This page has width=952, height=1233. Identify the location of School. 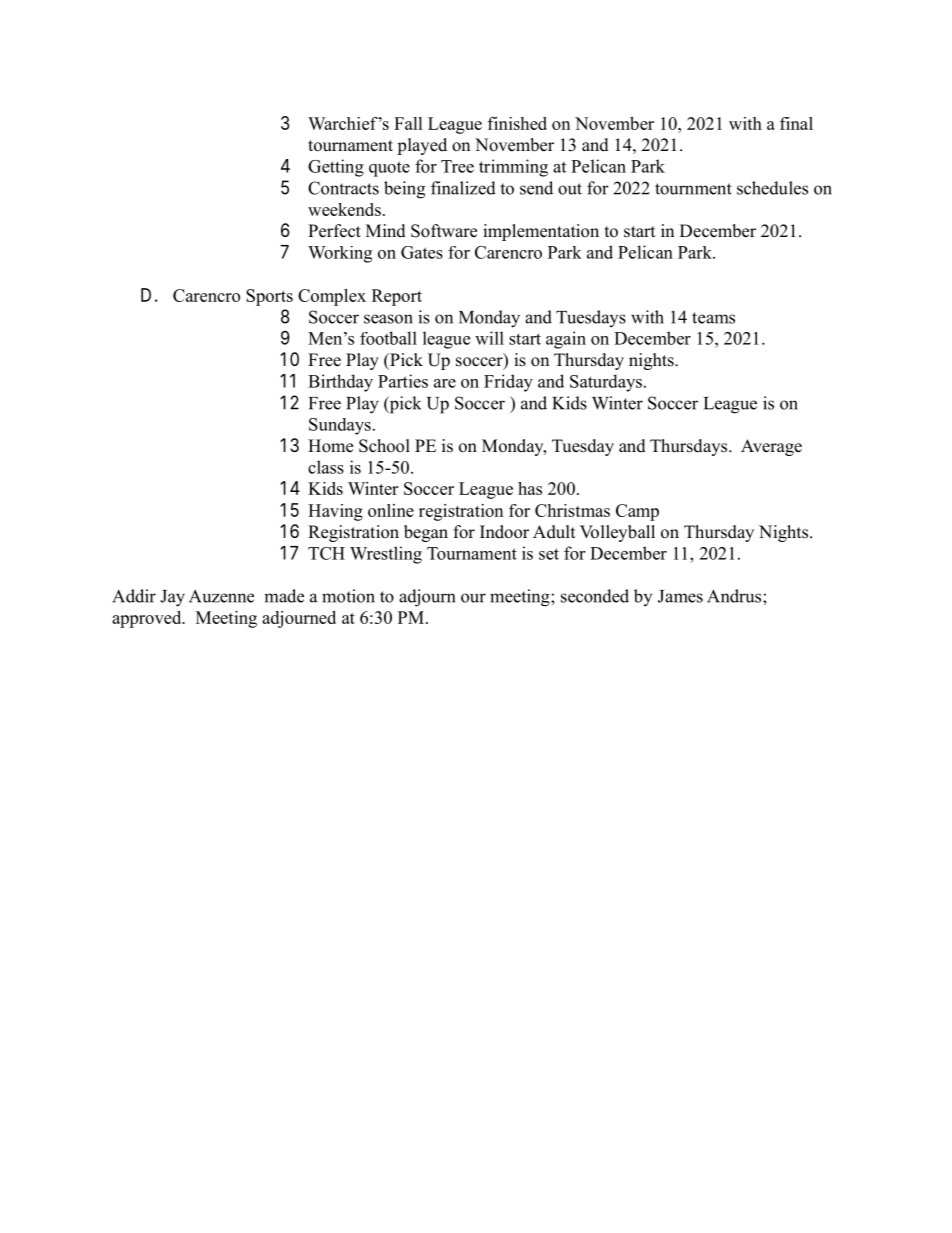
(384, 446).
